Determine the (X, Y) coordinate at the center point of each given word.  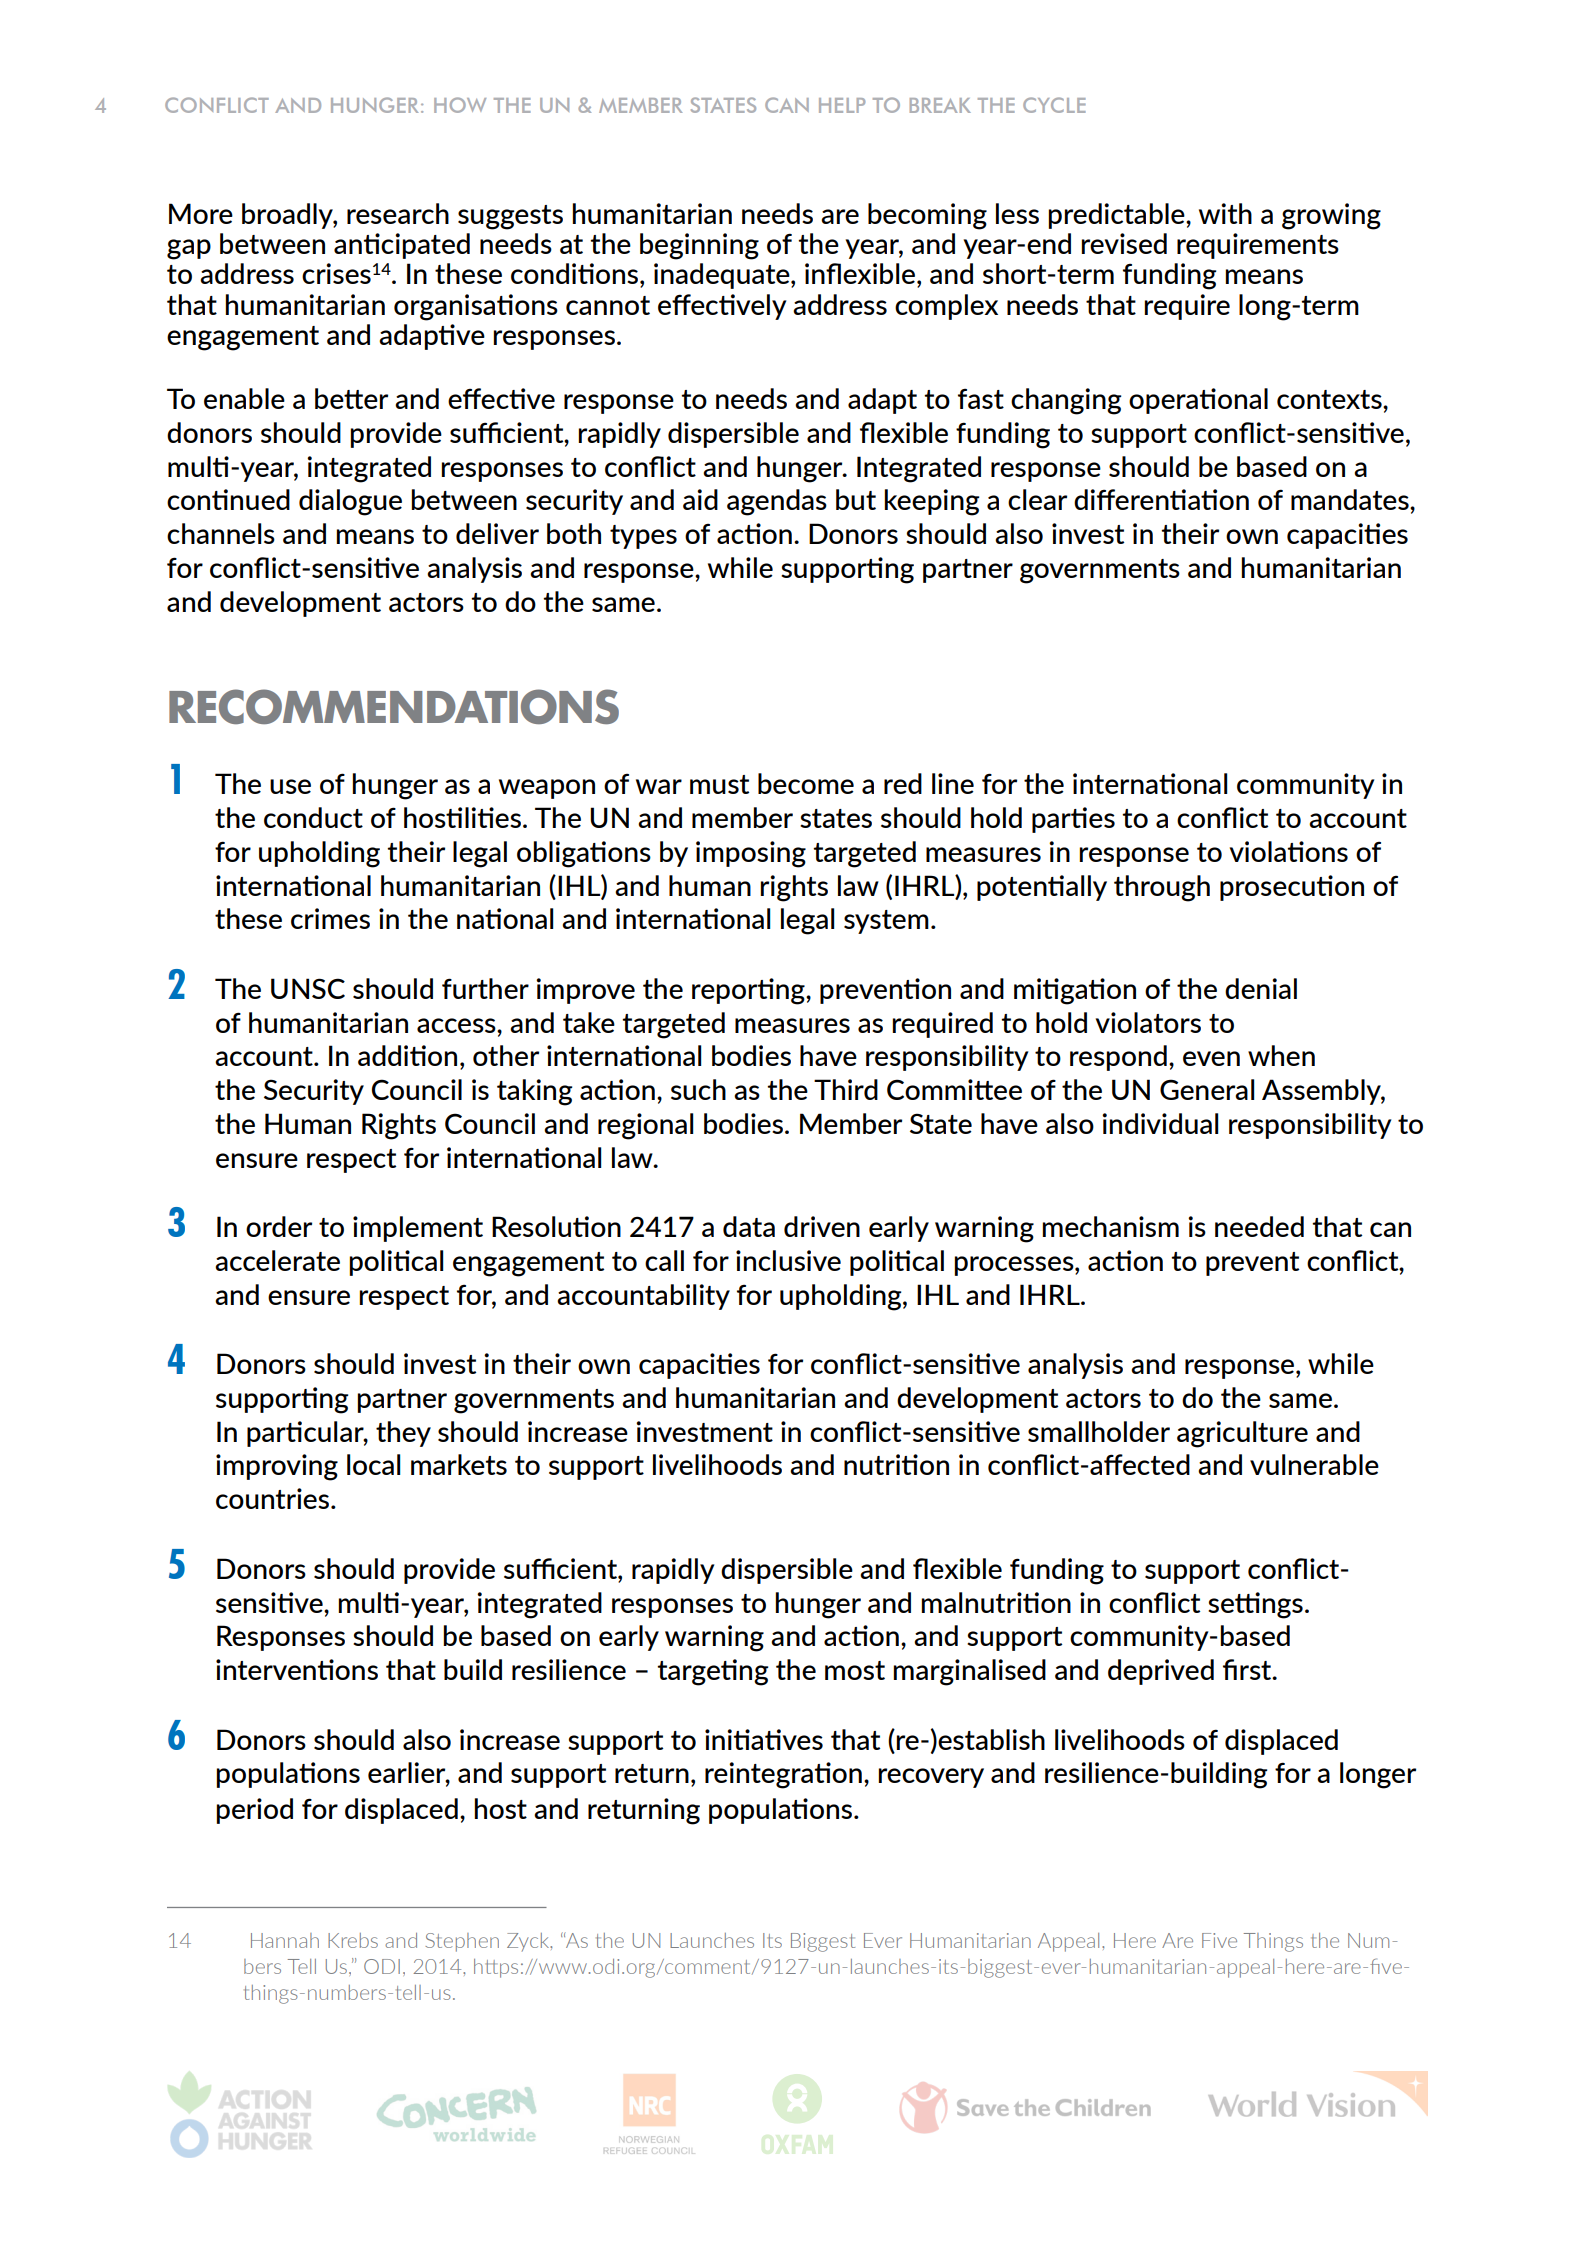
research (398, 213)
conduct (313, 817)
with (1225, 213)
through (1162, 888)
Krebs (353, 1940)
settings (1255, 1605)
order (279, 1226)
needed (1259, 1226)
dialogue (350, 502)
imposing (751, 854)
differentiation (1161, 499)
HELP (842, 105)
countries (274, 1498)
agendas (777, 502)
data (749, 1226)
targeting (712, 1672)
